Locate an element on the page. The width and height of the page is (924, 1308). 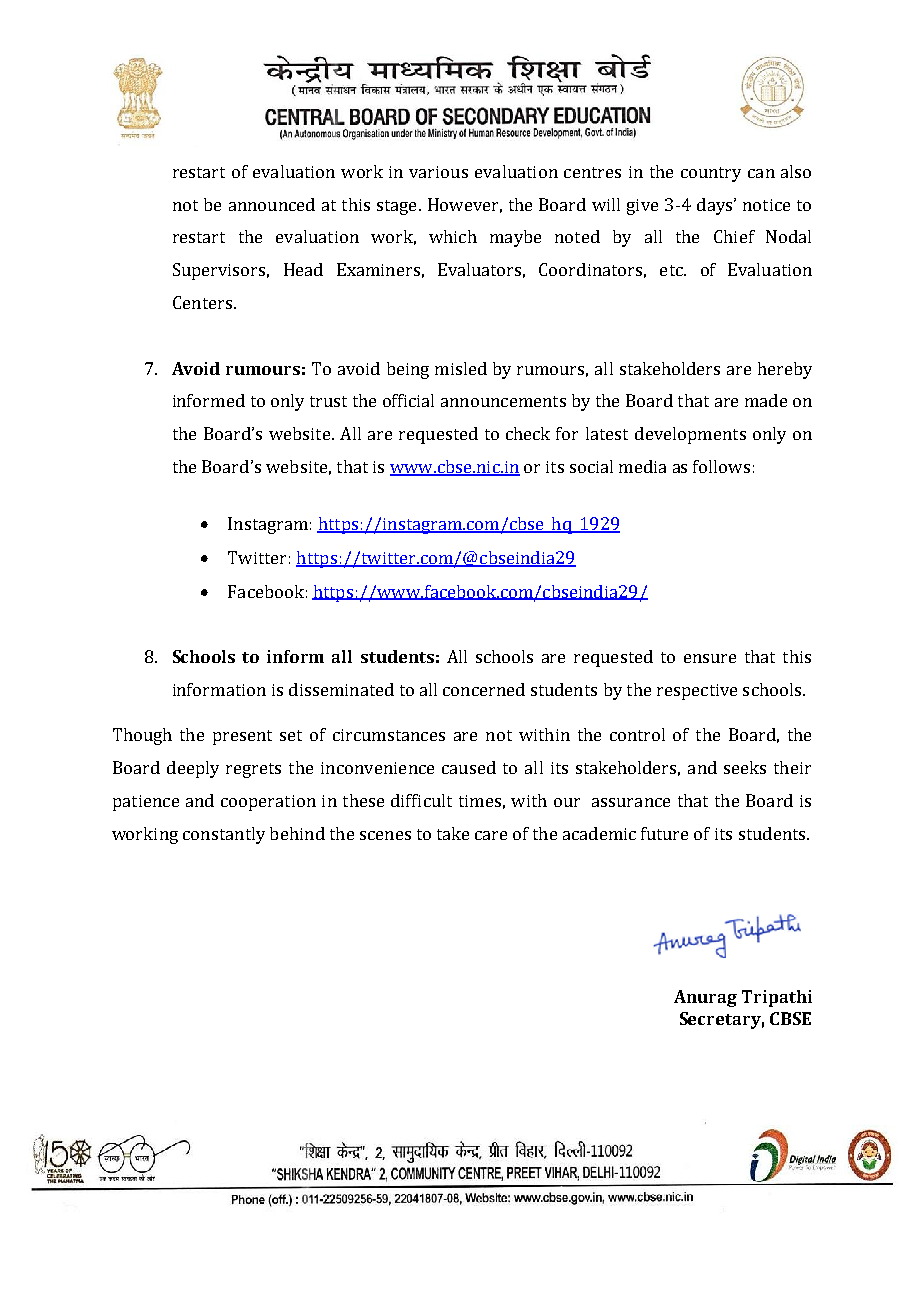
present is located at coordinates (242, 737).
